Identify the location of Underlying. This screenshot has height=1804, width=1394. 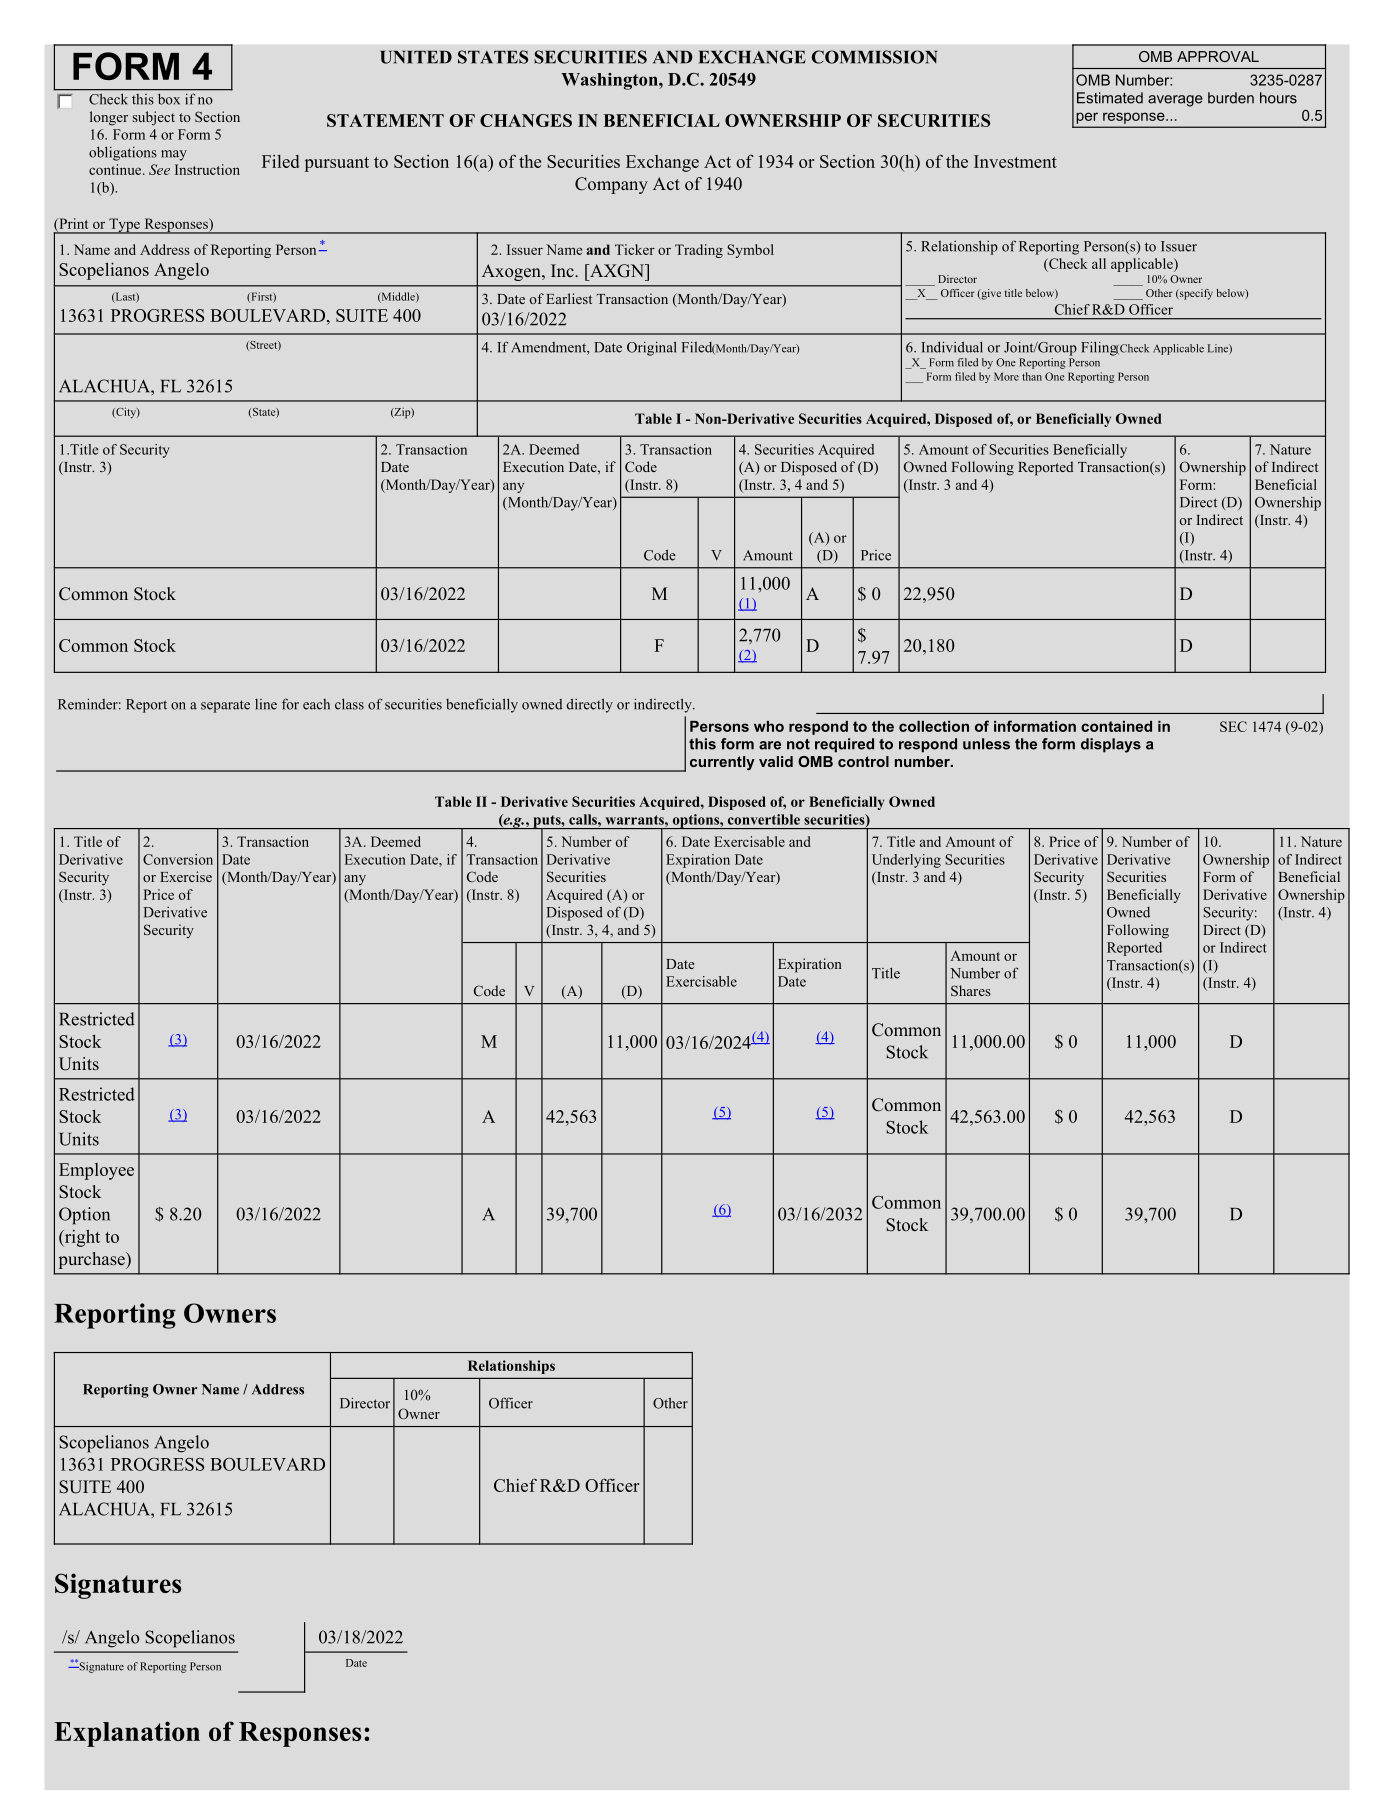
(906, 861).
